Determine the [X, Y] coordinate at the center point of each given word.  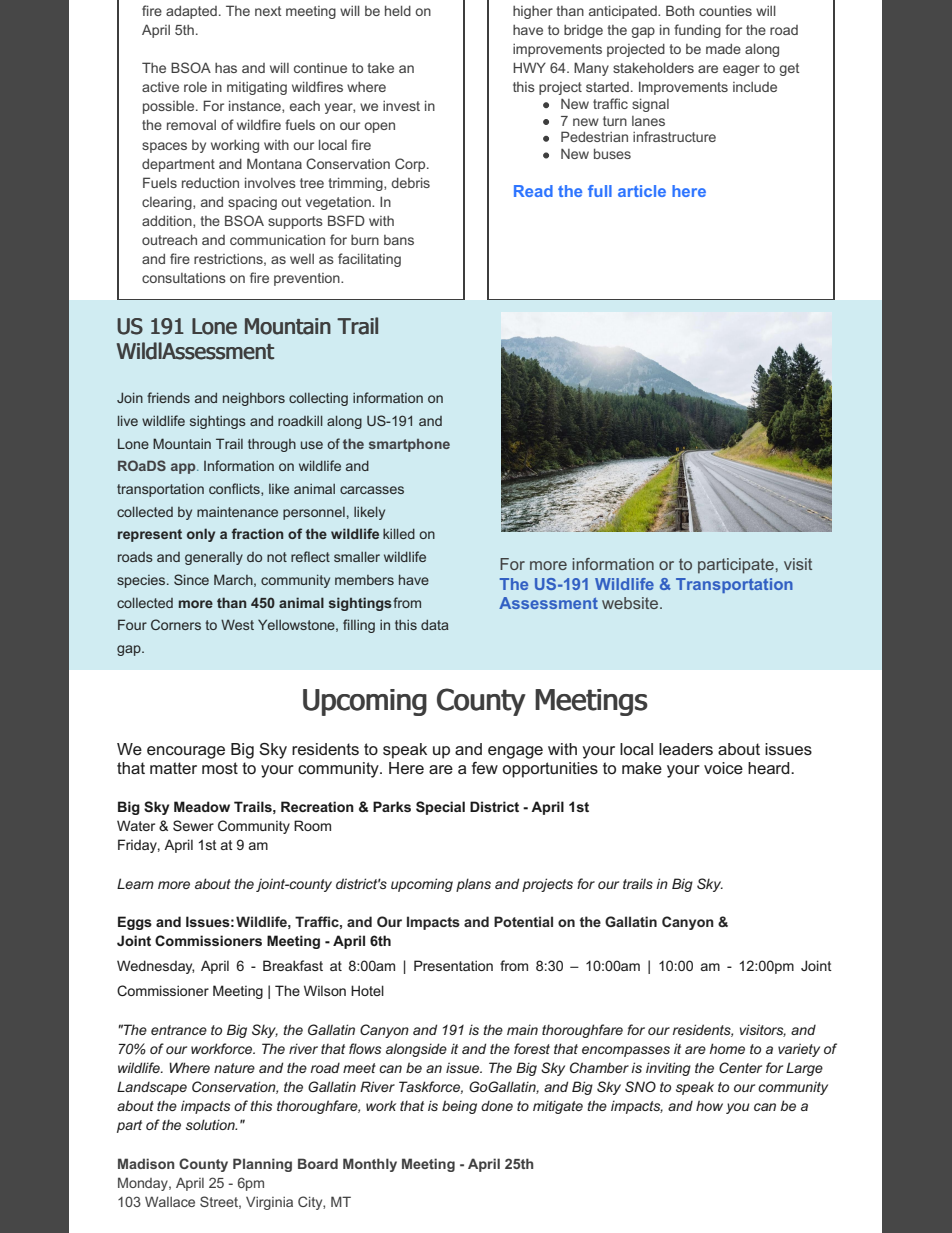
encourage [186, 752]
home [727, 1048]
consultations [184, 278]
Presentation [453, 965]
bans [399, 240]
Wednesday [155, 967]
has [226, 68]
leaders [686, 749]
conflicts [235, 489]
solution [211, 1124]
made [723, 49]
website [631, 603]
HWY [529, 67]
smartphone [409, 445]
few [485, 768]
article [642, 191]
